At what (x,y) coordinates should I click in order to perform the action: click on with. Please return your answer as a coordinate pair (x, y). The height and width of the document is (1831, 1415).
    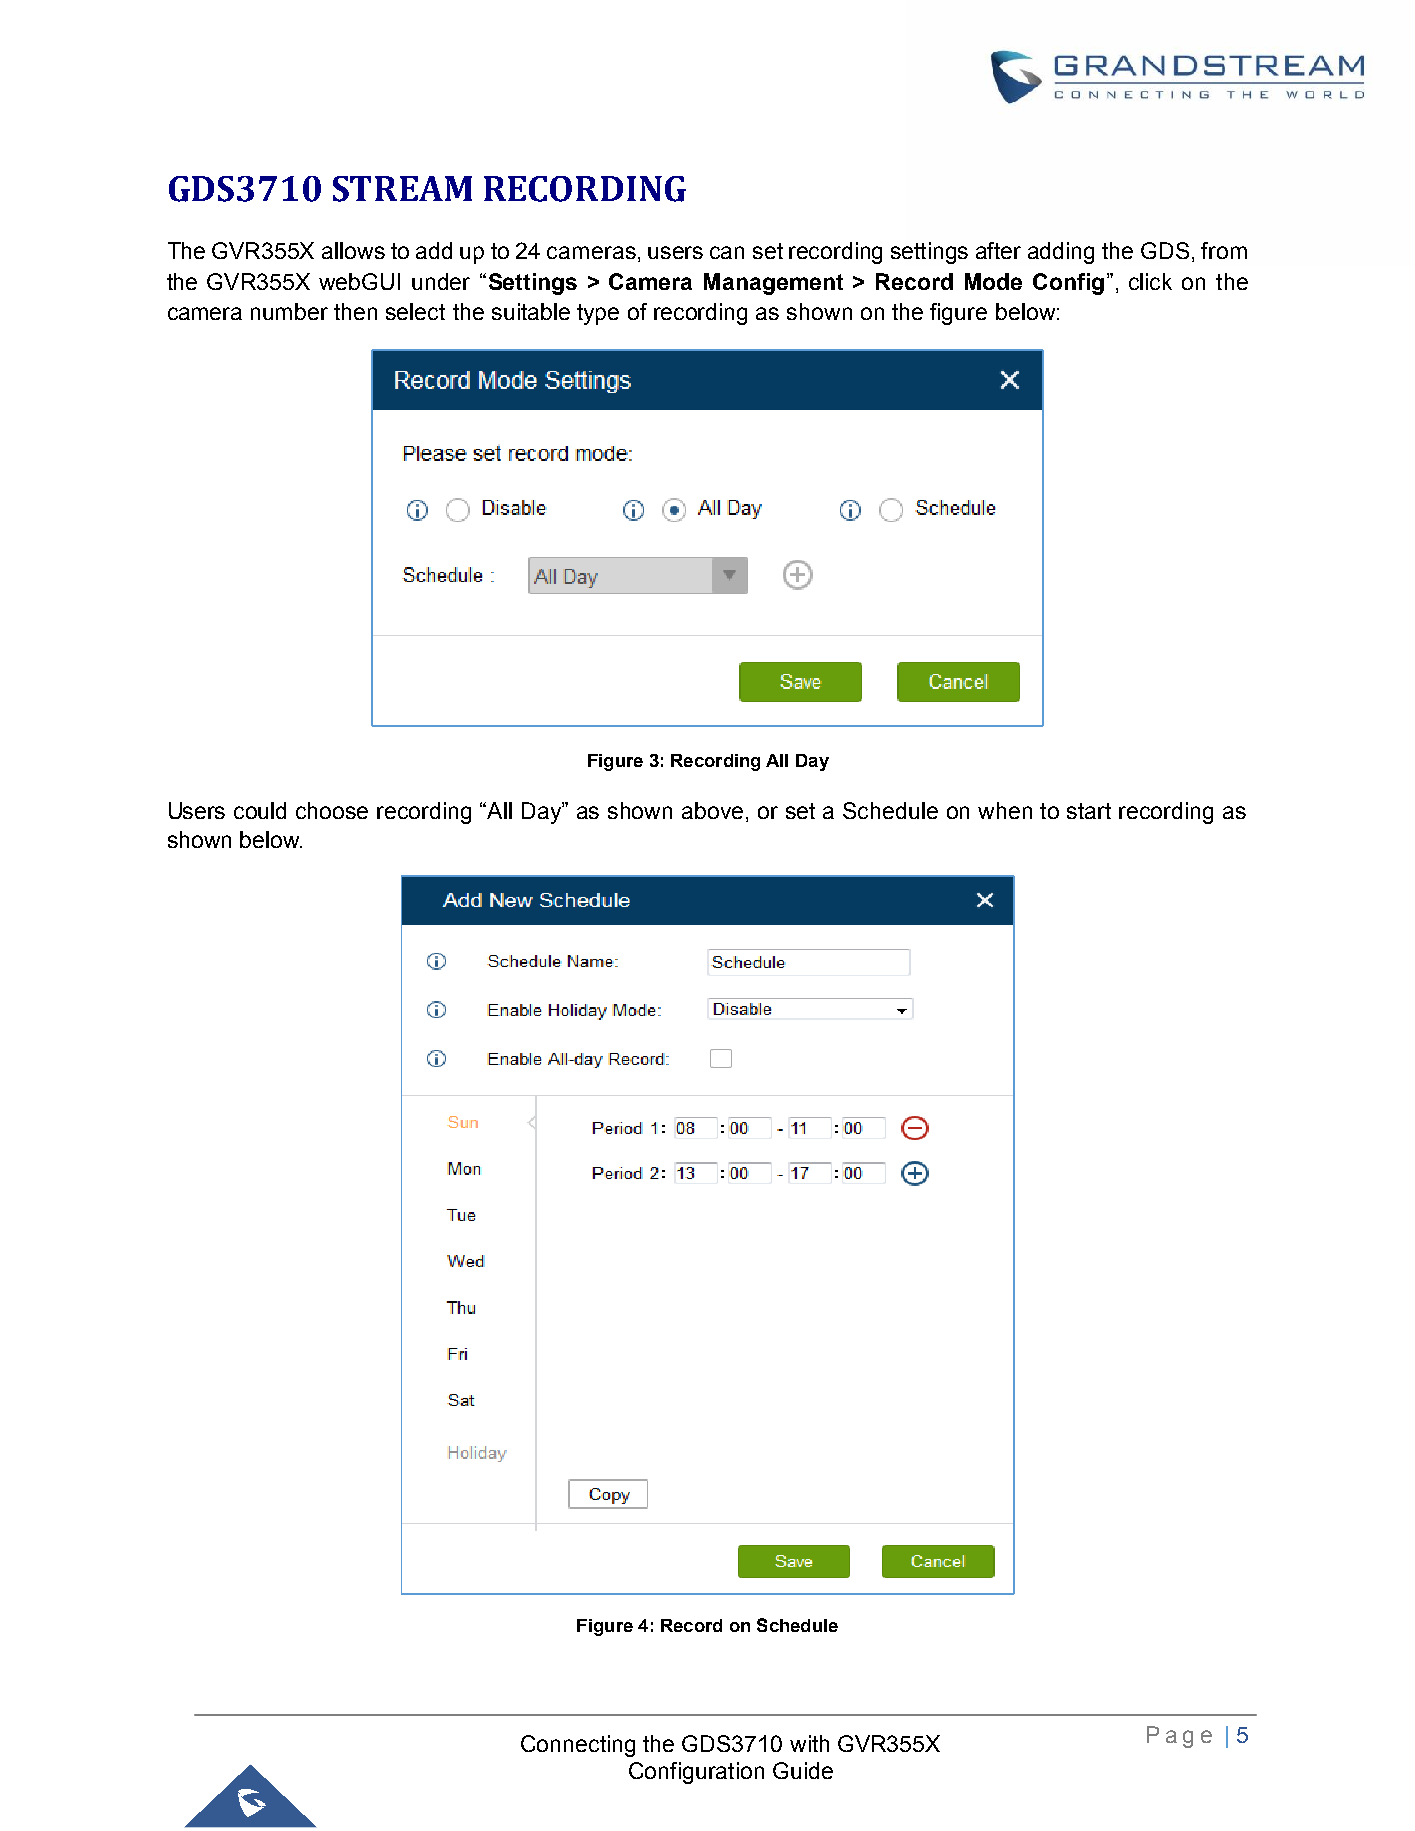
    Looking at the image, I should click on (809, 1743).
